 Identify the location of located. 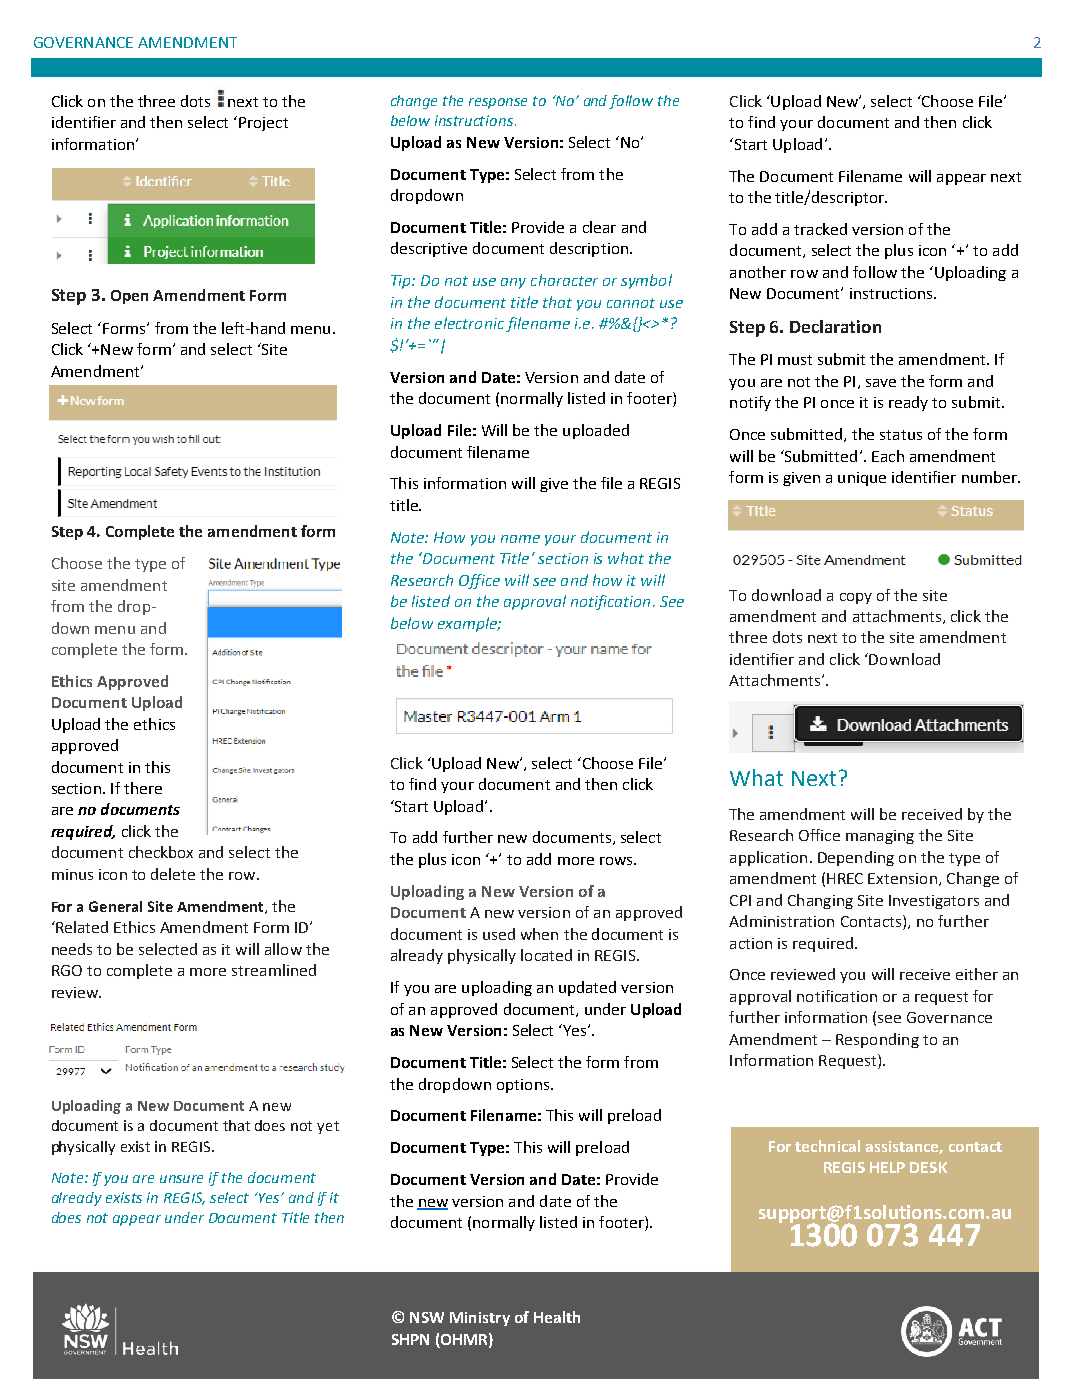
(546, 955).
